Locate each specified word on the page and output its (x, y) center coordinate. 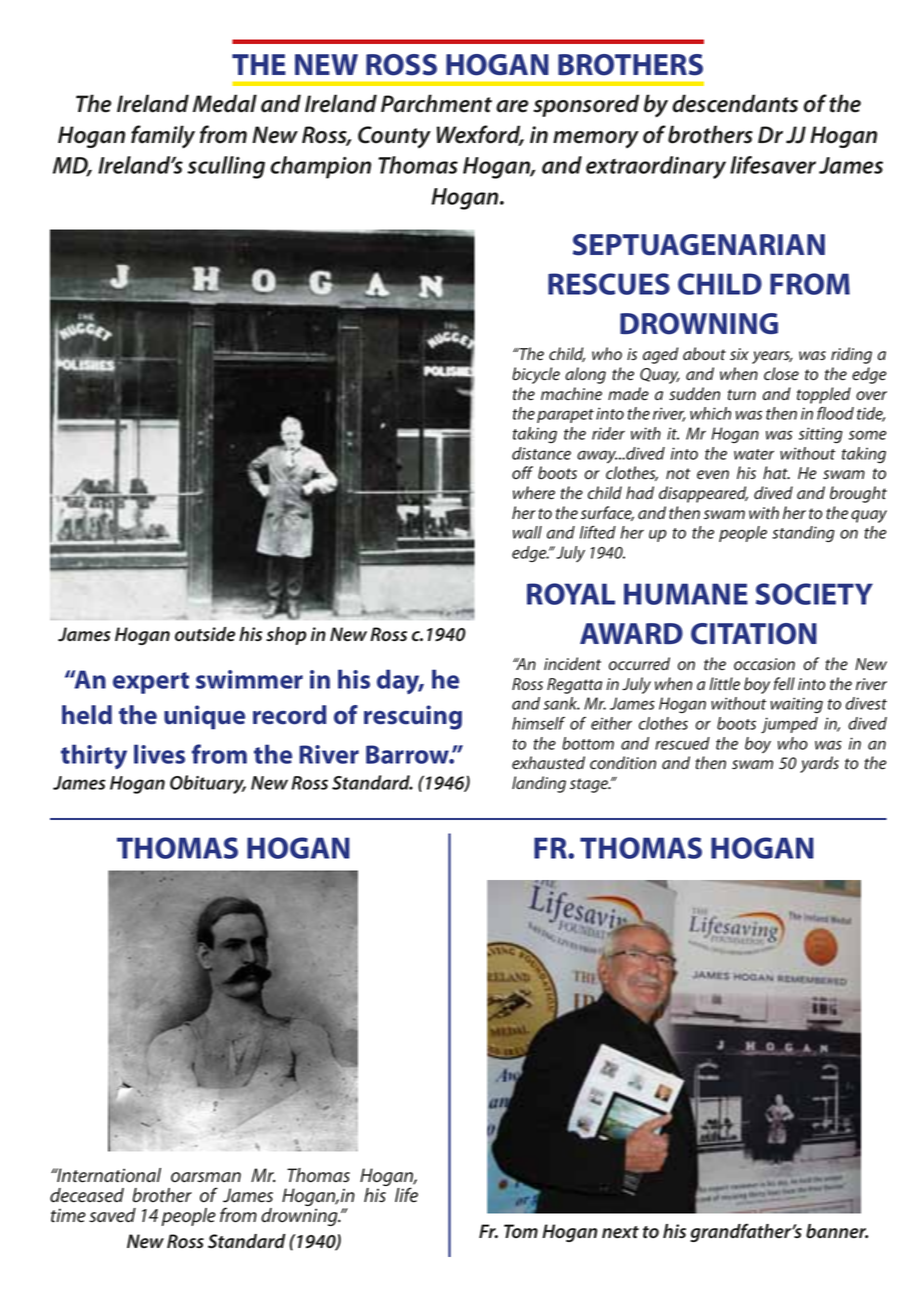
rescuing (413, 717)
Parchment (436, 103)
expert (151, 683)
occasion (764, 664)
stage (590, 785)
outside (205, 634)
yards (819, 764)
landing (539, 784)
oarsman (206, 1177)
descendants (735, 103)
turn (742, 395)
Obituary (208, 784)
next (620, 1232)
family (163, 137)
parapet (565, 416)
